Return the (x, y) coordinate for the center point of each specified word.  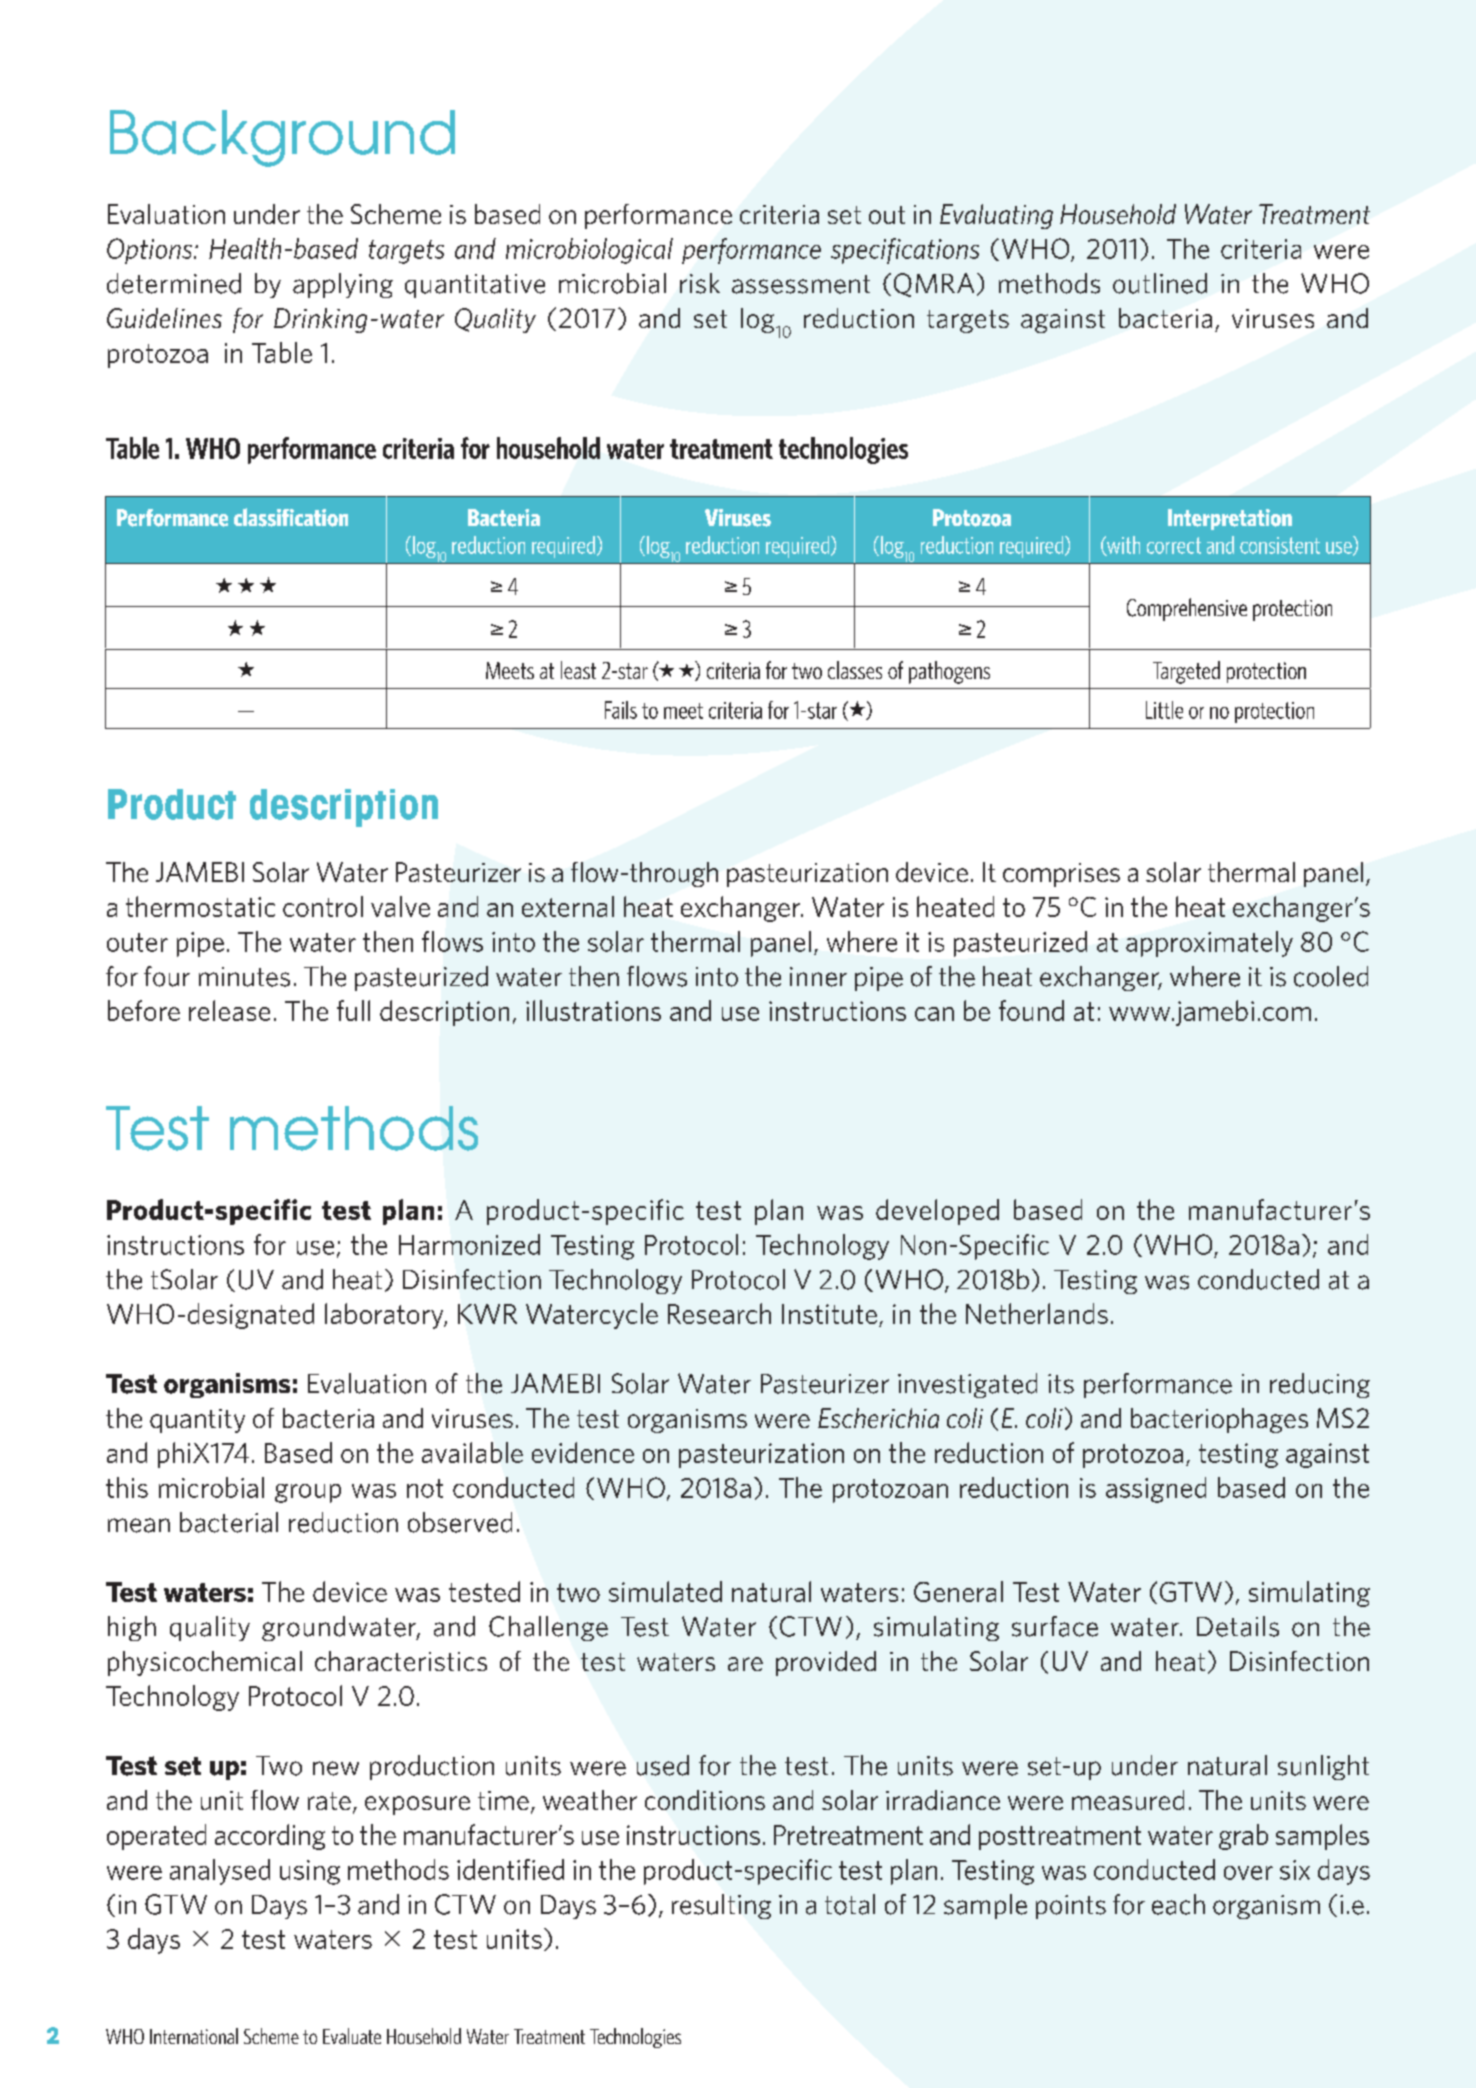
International (194, 2036)
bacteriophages (1219, 1420)
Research (719, 1313)
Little (1164, 710)
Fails (621, 710)
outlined (1160, 283)
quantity (197, 1421)
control (323, 906)
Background (282, 138)
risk (700, 283)
